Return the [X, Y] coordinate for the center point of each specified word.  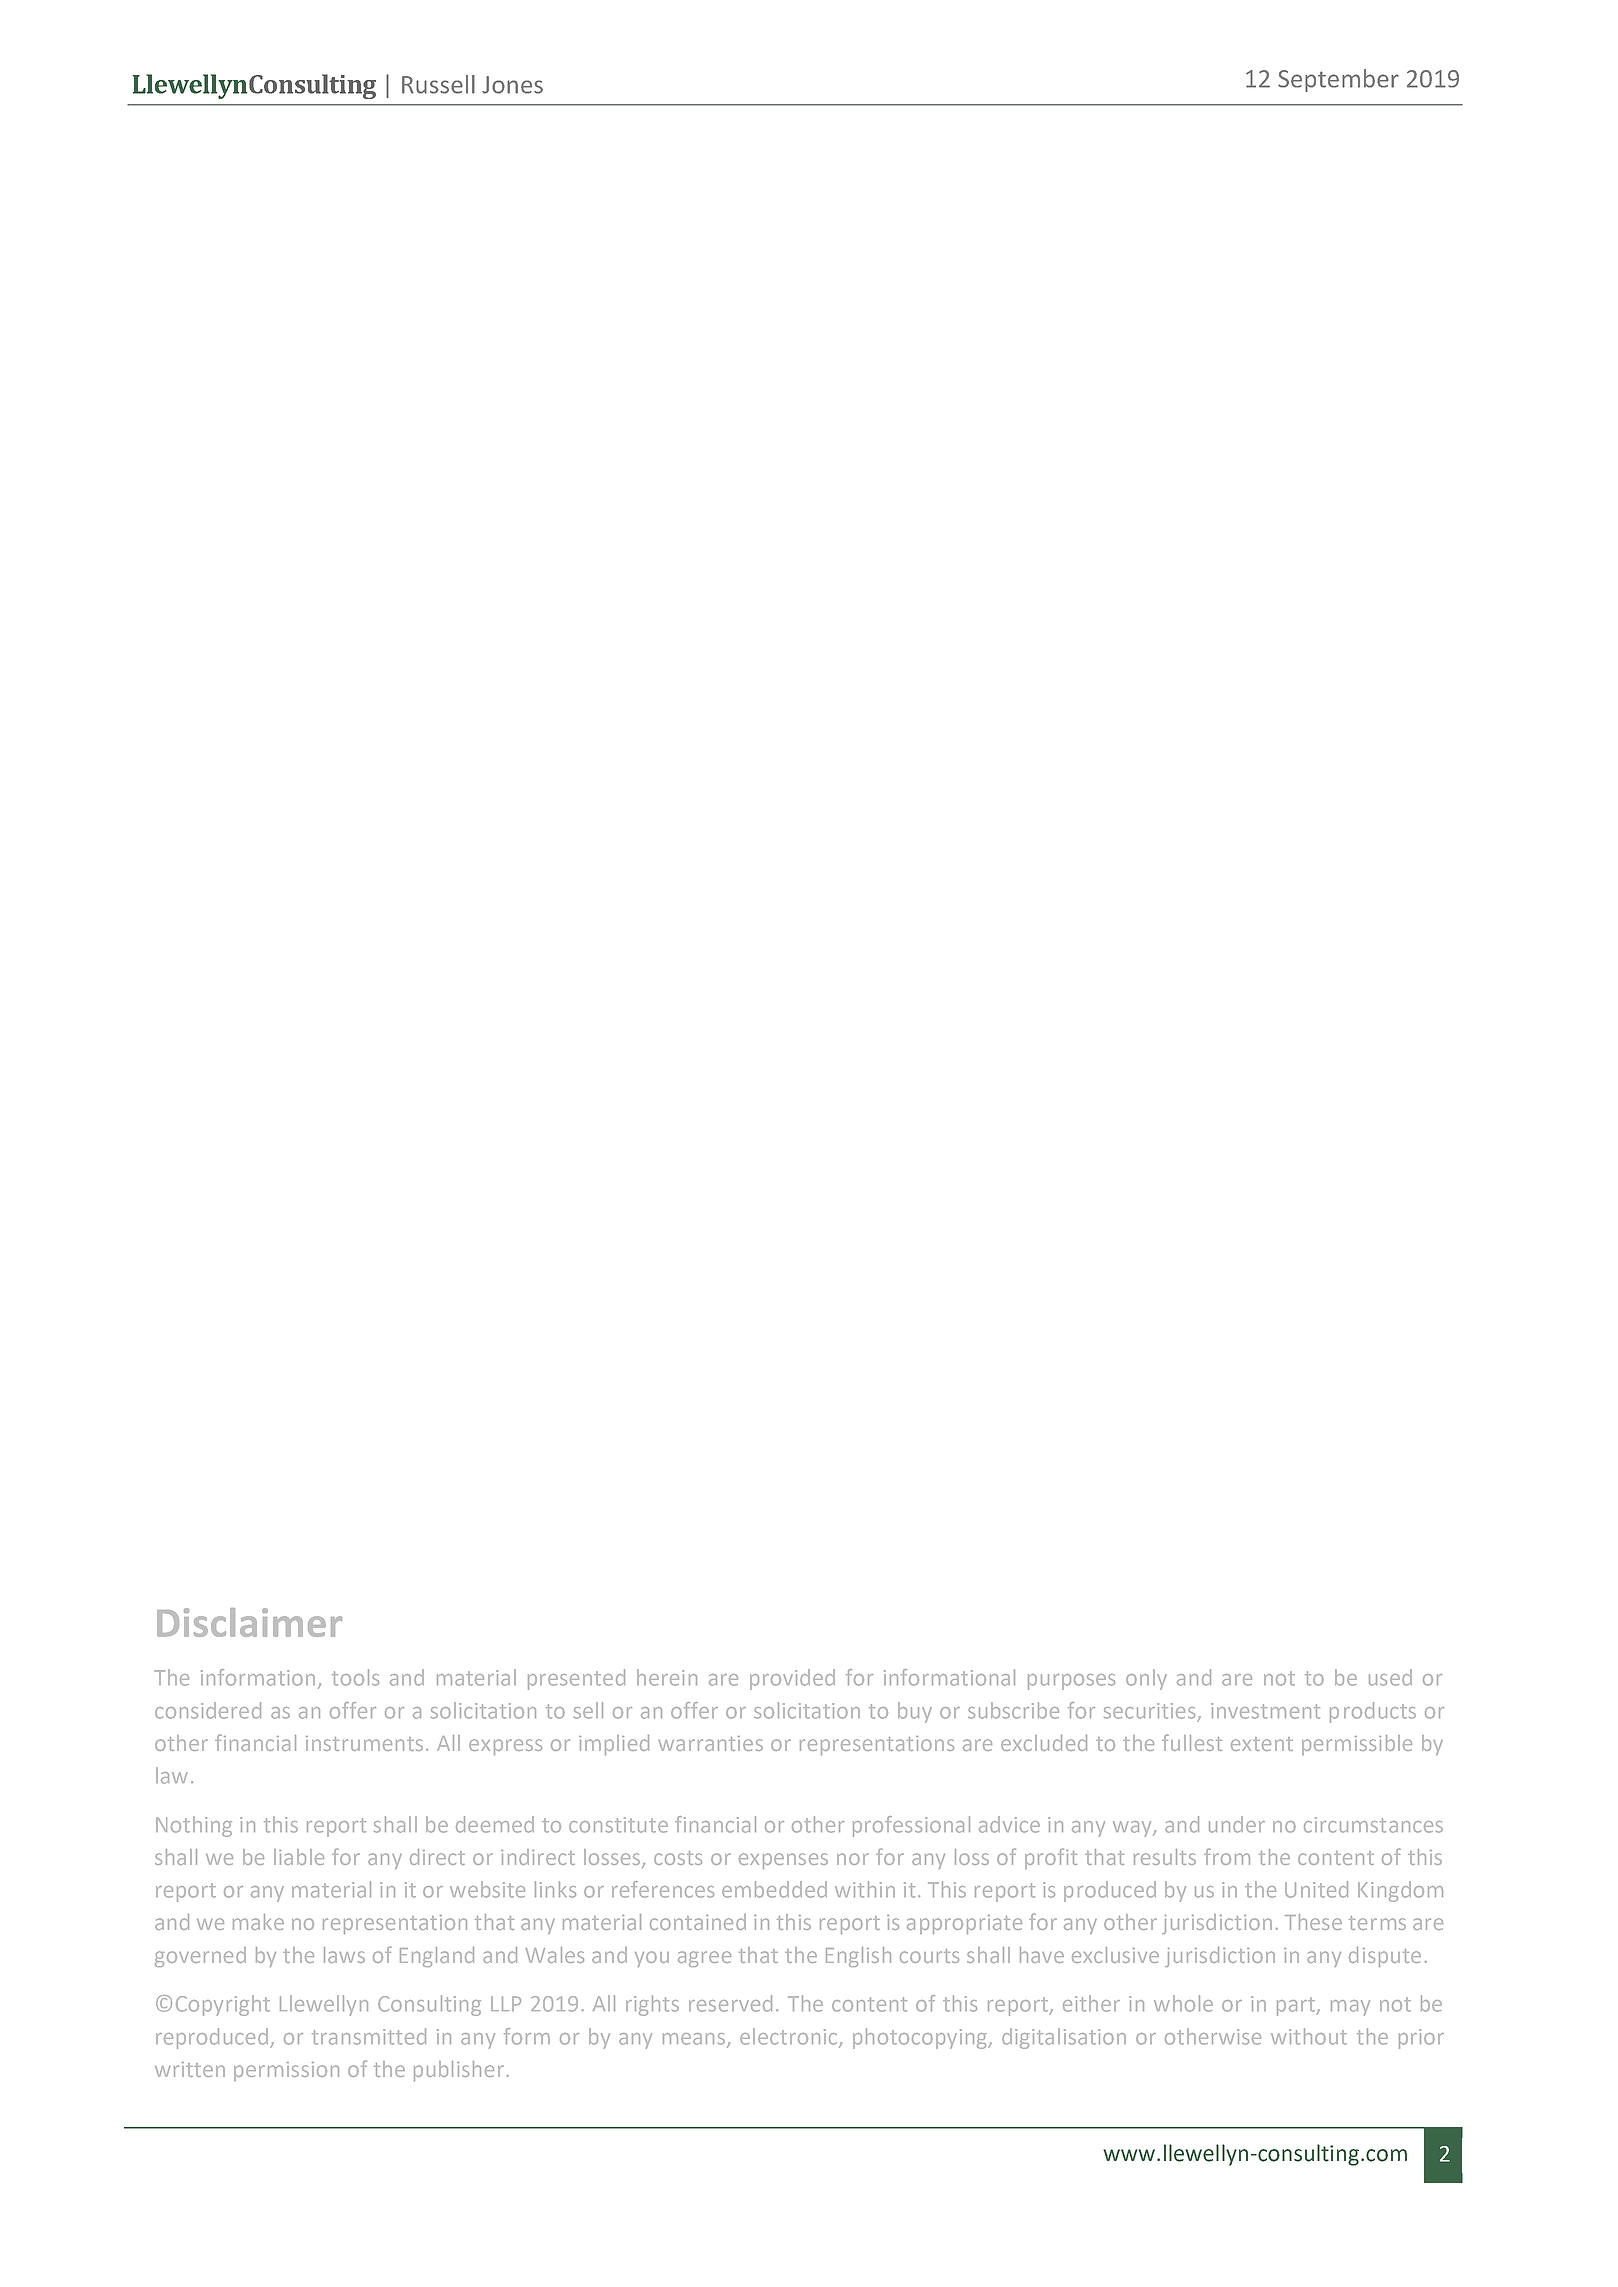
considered [208, 1710]
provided [792, 1679]
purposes [1071, 1682]
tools [355, 1677]
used [1390, 1677]
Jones [512, 85]
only [1146, 1679]
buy [915, 1712]
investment [1265, 1711]
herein [667, 1677]
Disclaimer [249, 1622]
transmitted [369, 2036]
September [1338, 80]
